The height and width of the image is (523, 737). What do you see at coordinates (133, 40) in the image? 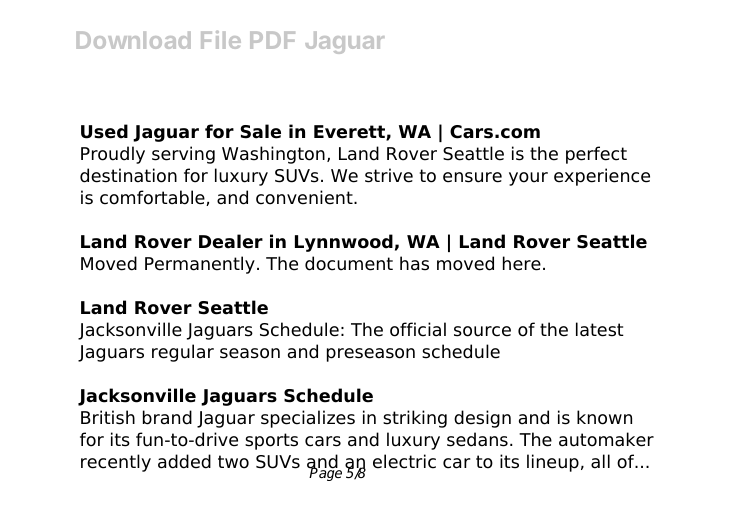
I see `Download` at bounding box center [133, 40].
